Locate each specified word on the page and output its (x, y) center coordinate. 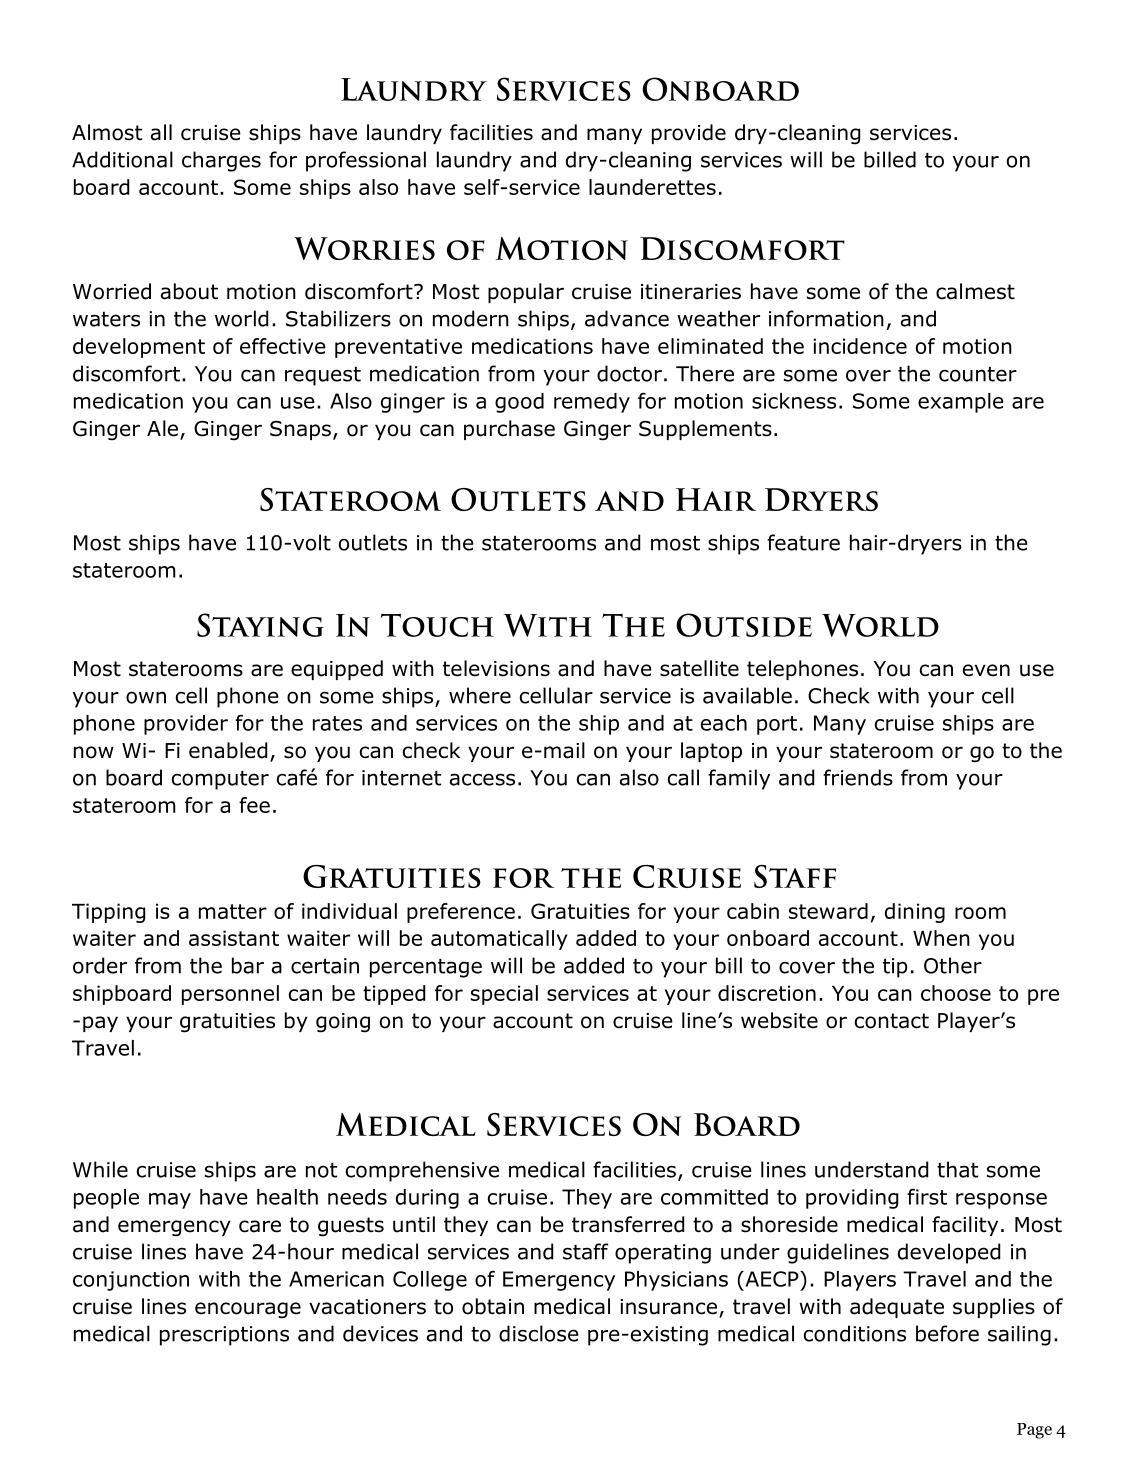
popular (526, 293)
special (504, 995)
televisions (496, 668)
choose (956, 993)
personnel (230, 995)
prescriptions (224, 1336)
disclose (539, 1333)
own (146, 697)
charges (221, 161)
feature (803, 542)
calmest (975, 291)
